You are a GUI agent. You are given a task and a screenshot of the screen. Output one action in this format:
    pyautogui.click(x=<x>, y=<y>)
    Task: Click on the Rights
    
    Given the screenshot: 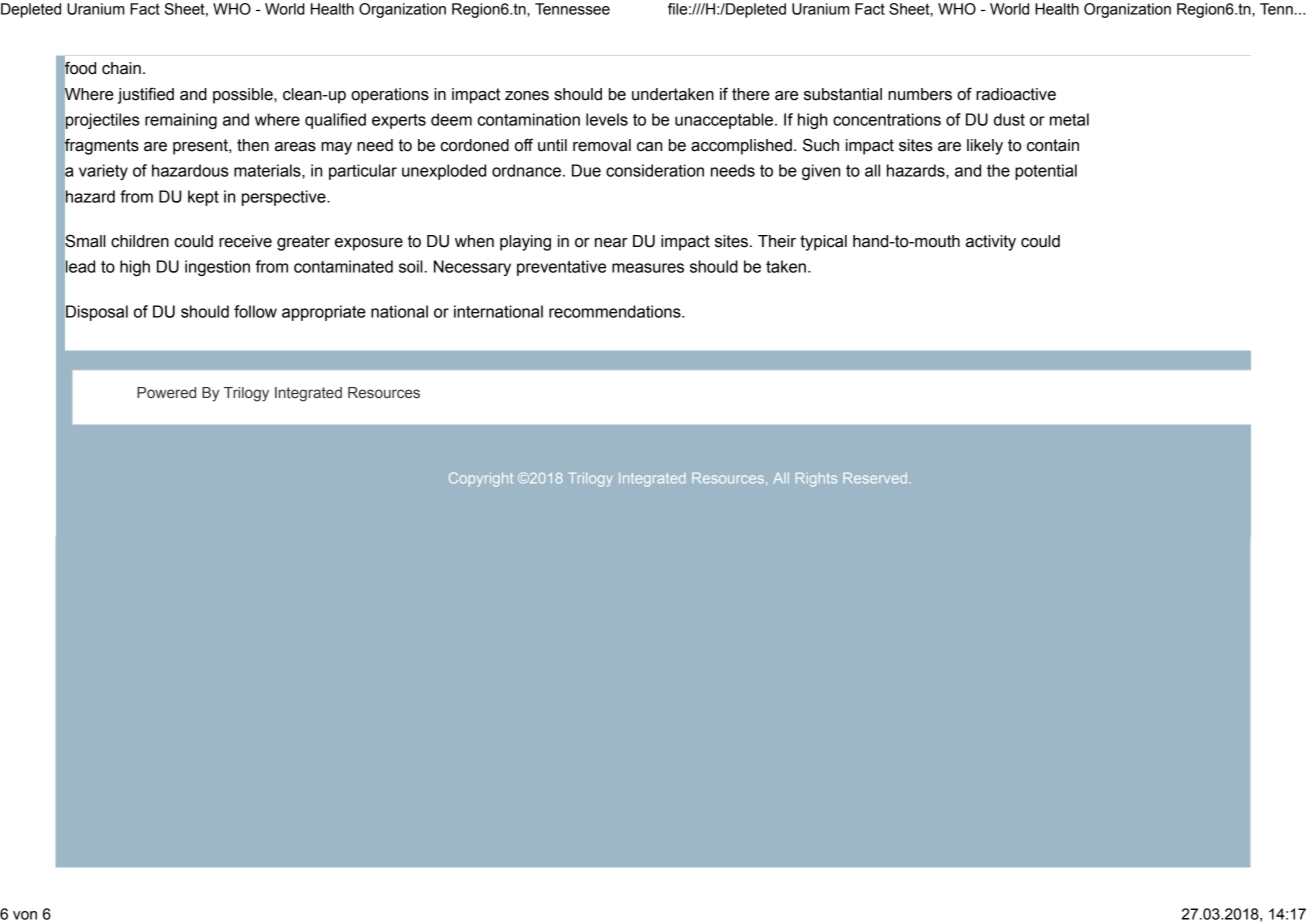 What is the action you would take?
    pyautogui.click(x=816, y=480)
